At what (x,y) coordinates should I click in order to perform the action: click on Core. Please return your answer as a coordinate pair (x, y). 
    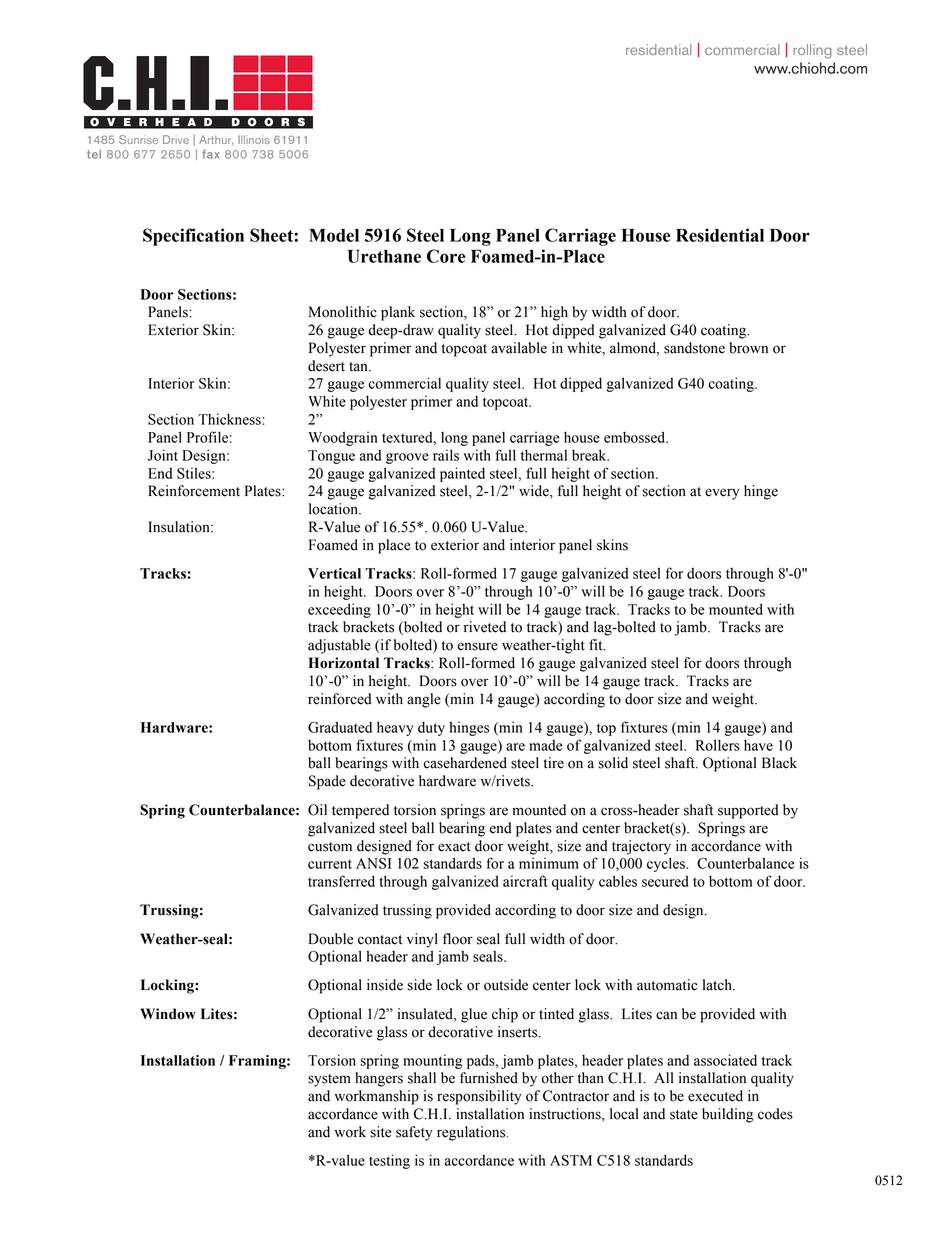
    Looking at the image, I should click on (446, 256).
